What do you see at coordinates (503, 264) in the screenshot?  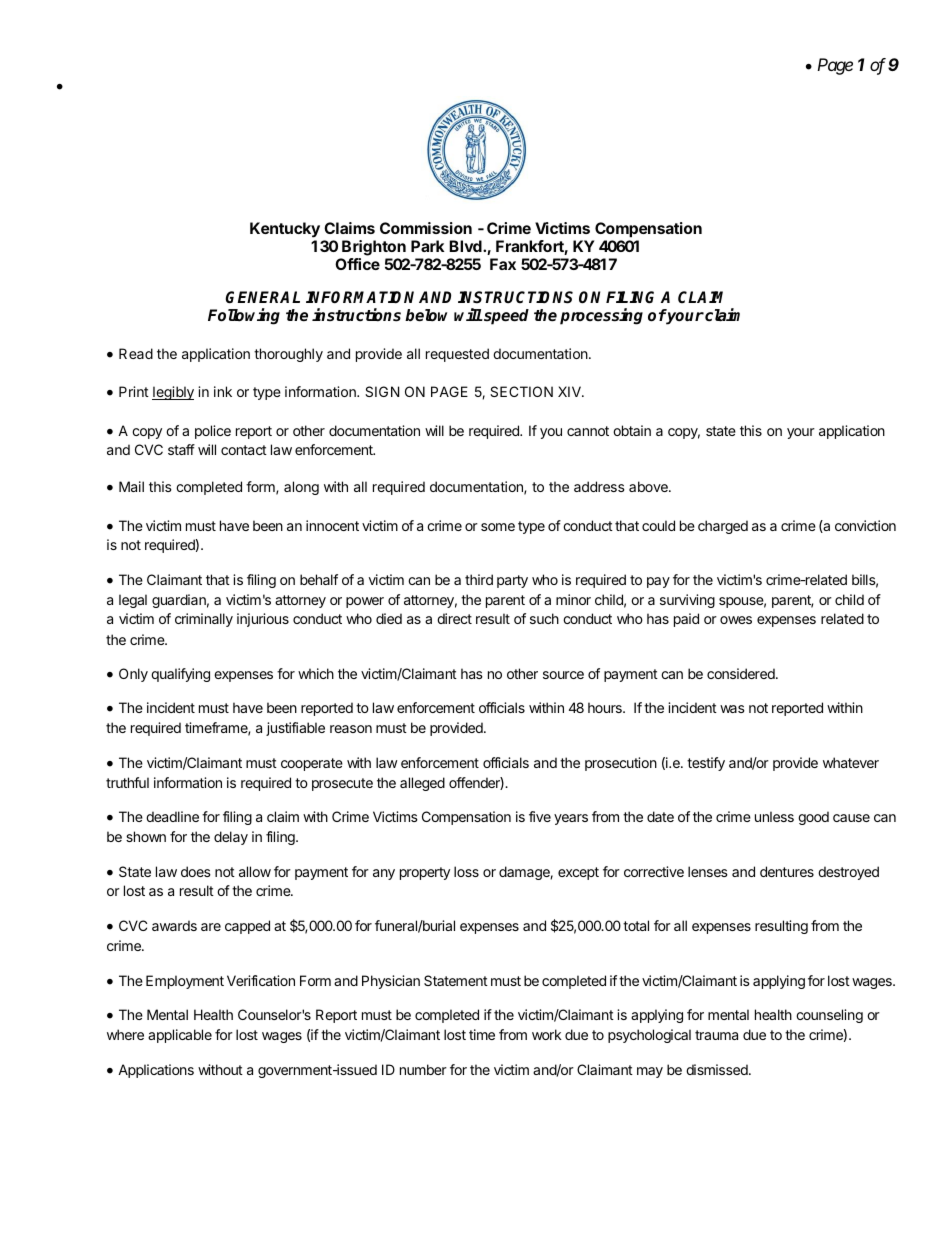 I see `Fax` at bounding box center [503, 264].
